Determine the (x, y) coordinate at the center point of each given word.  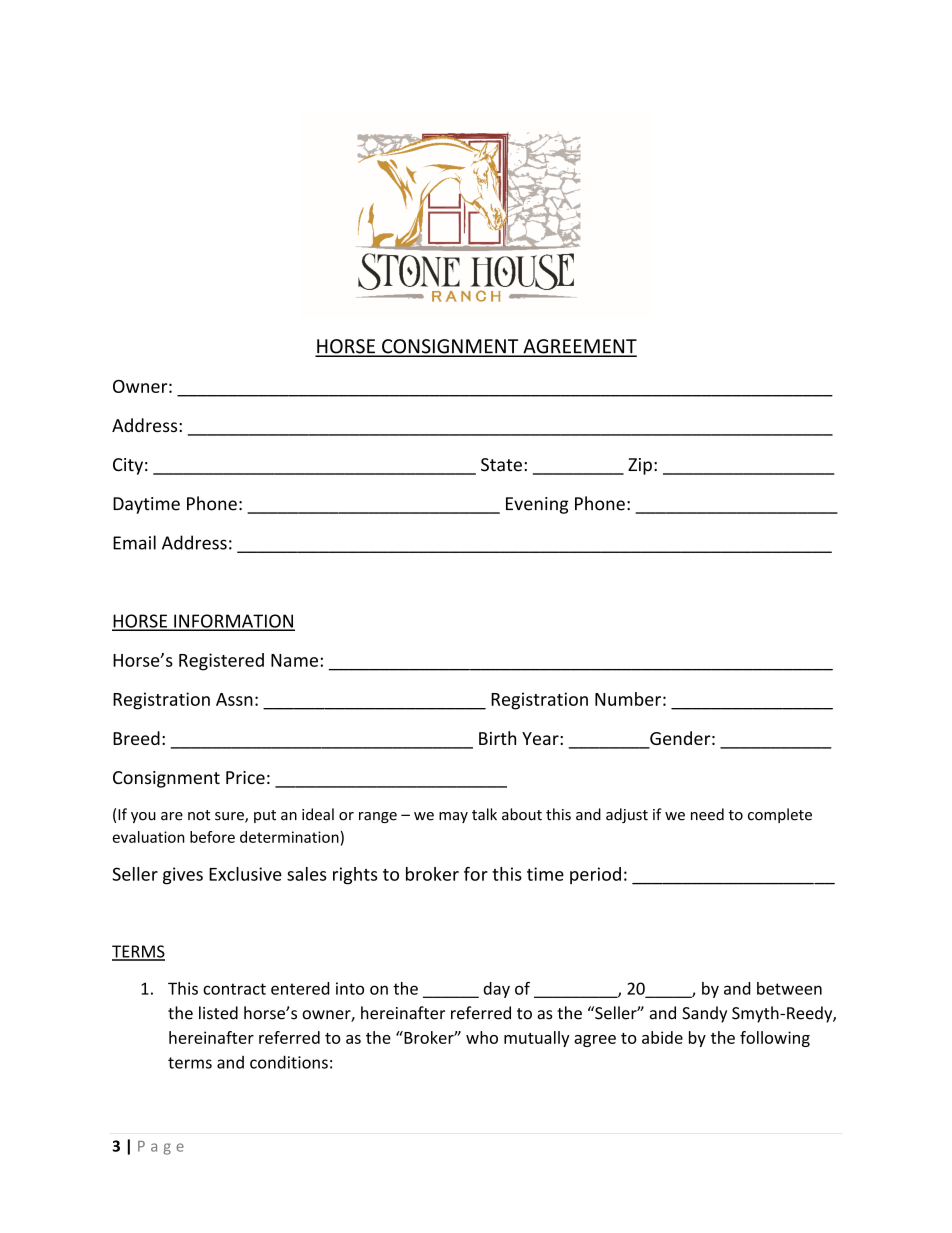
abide (662, 1037)
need (707, 814)
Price (245, 777)
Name (294, 660)
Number (628, 699)
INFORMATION (233, 622)
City (128, 466)
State (501, 465)
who (482, 1037)
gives (183, 876)
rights (355, 876)
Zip (640, 466)
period (595, 875)
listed (218, 1013)
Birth (497, 738)
